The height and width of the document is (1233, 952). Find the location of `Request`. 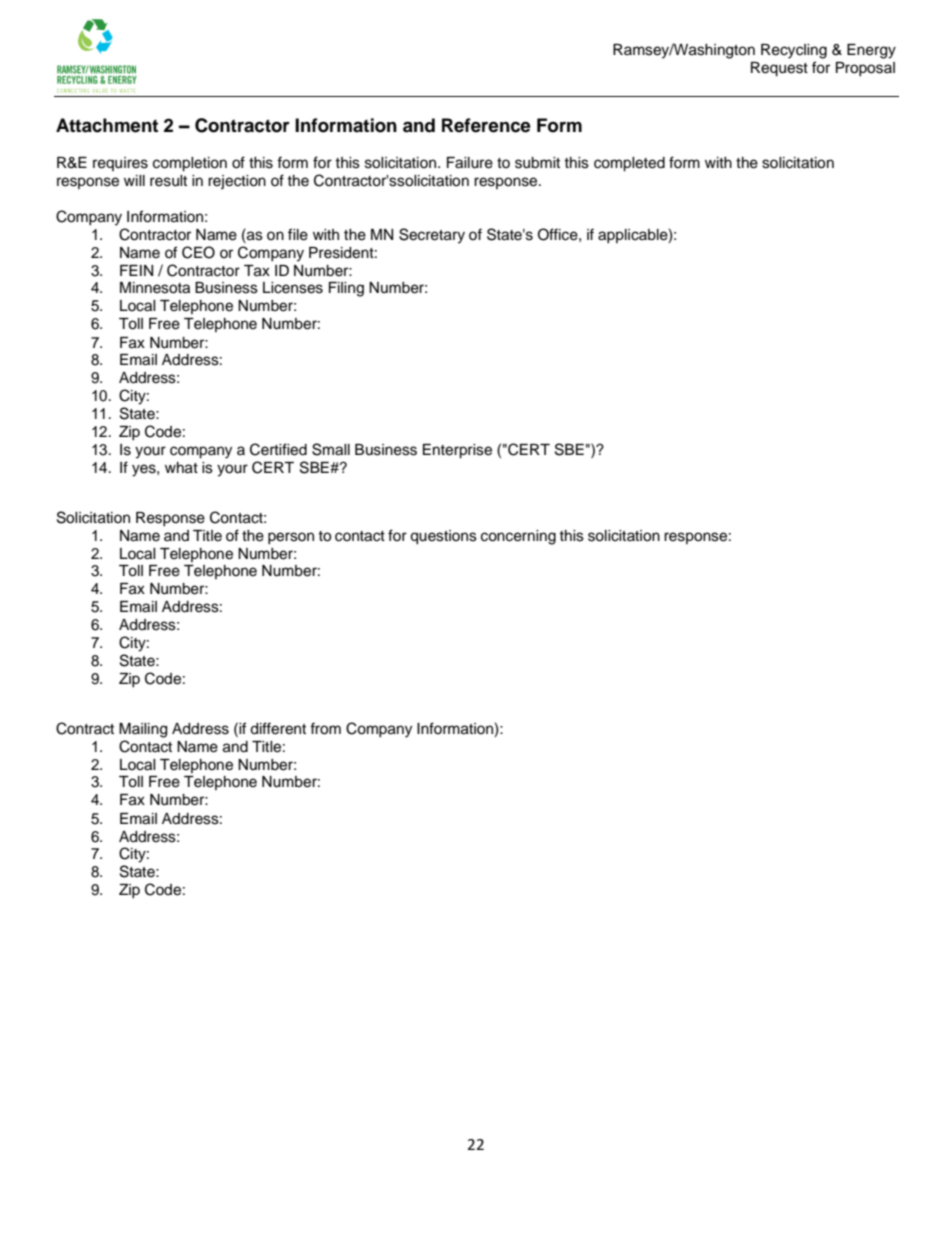

Request is located at coordinates (779, 69).
